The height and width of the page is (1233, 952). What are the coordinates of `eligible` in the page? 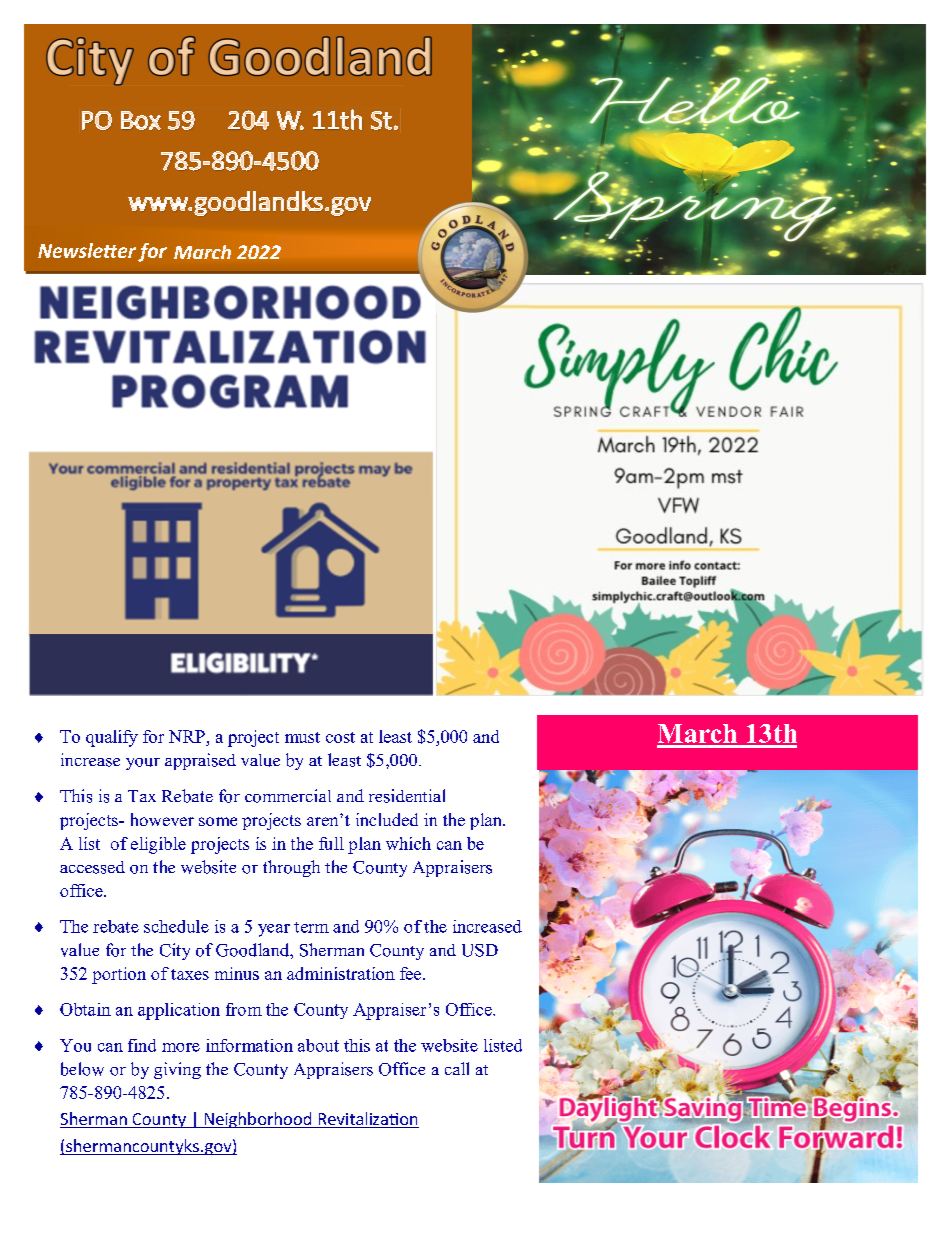 It's located at (158, 845).
